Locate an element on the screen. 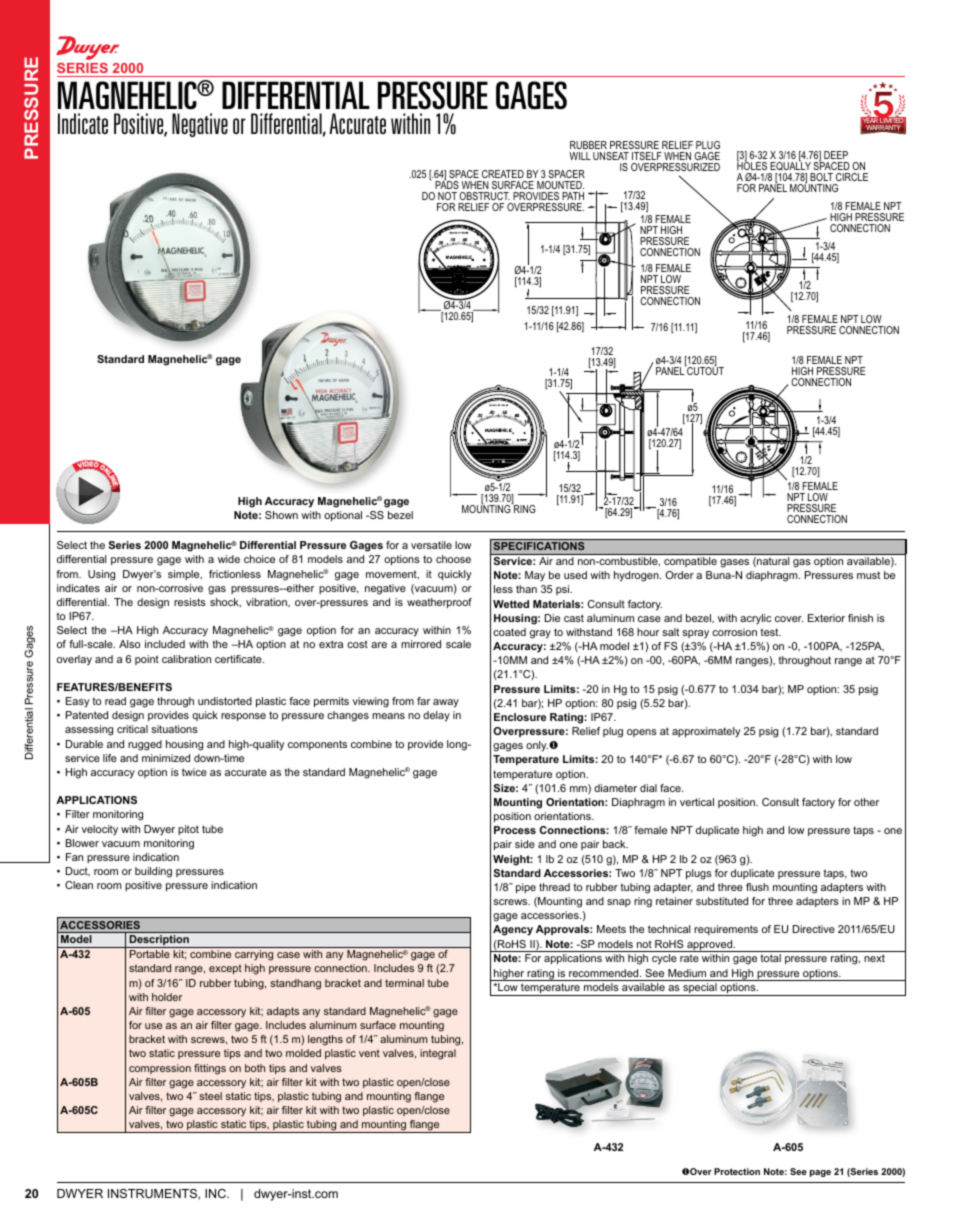 This screenshot has width=962, height=1232. steel is located at coordinates (210, 1096).
